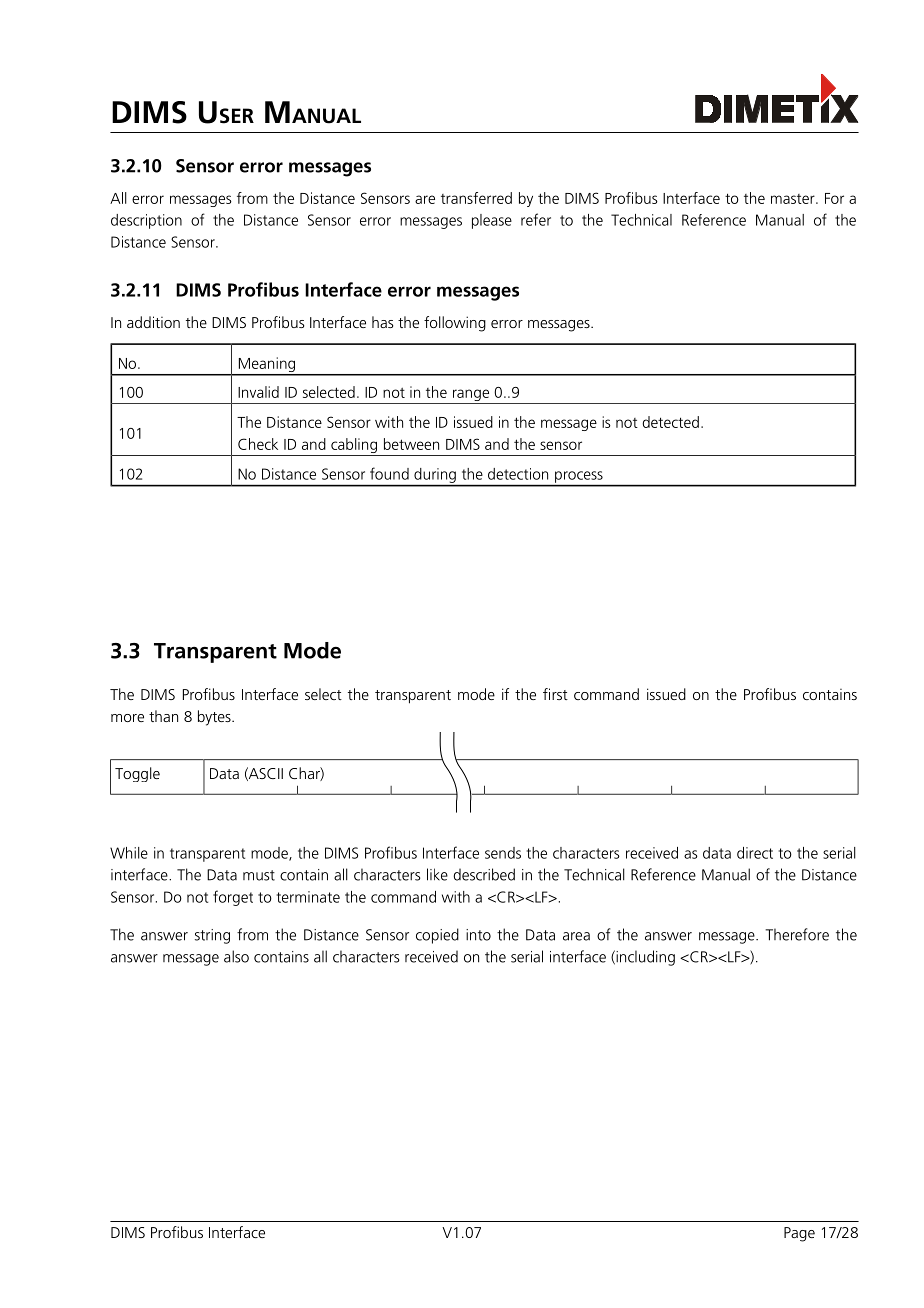 The image size is (924, 1308). Describe the element at coordinates (146, 221) in the screenshot. I see `description` at that location.
